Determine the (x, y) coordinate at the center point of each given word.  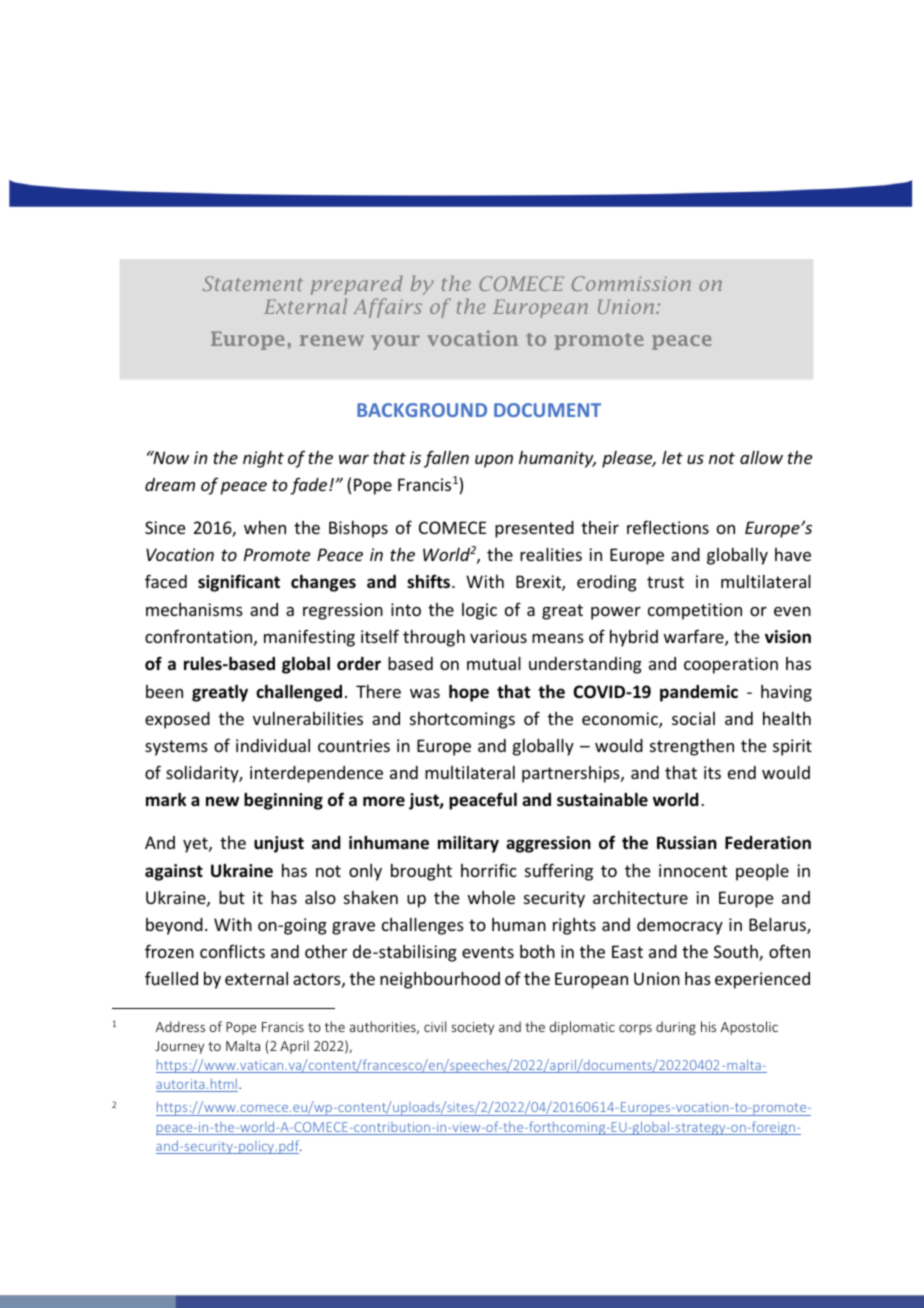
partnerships (572, 774)
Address (180, 1026)
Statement (253, 283)
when (265, 527)
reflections (668, 527)
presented (534, 529)
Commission (631, 283)
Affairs (387, 308)
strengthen (692, 747)
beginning (283, 801)
